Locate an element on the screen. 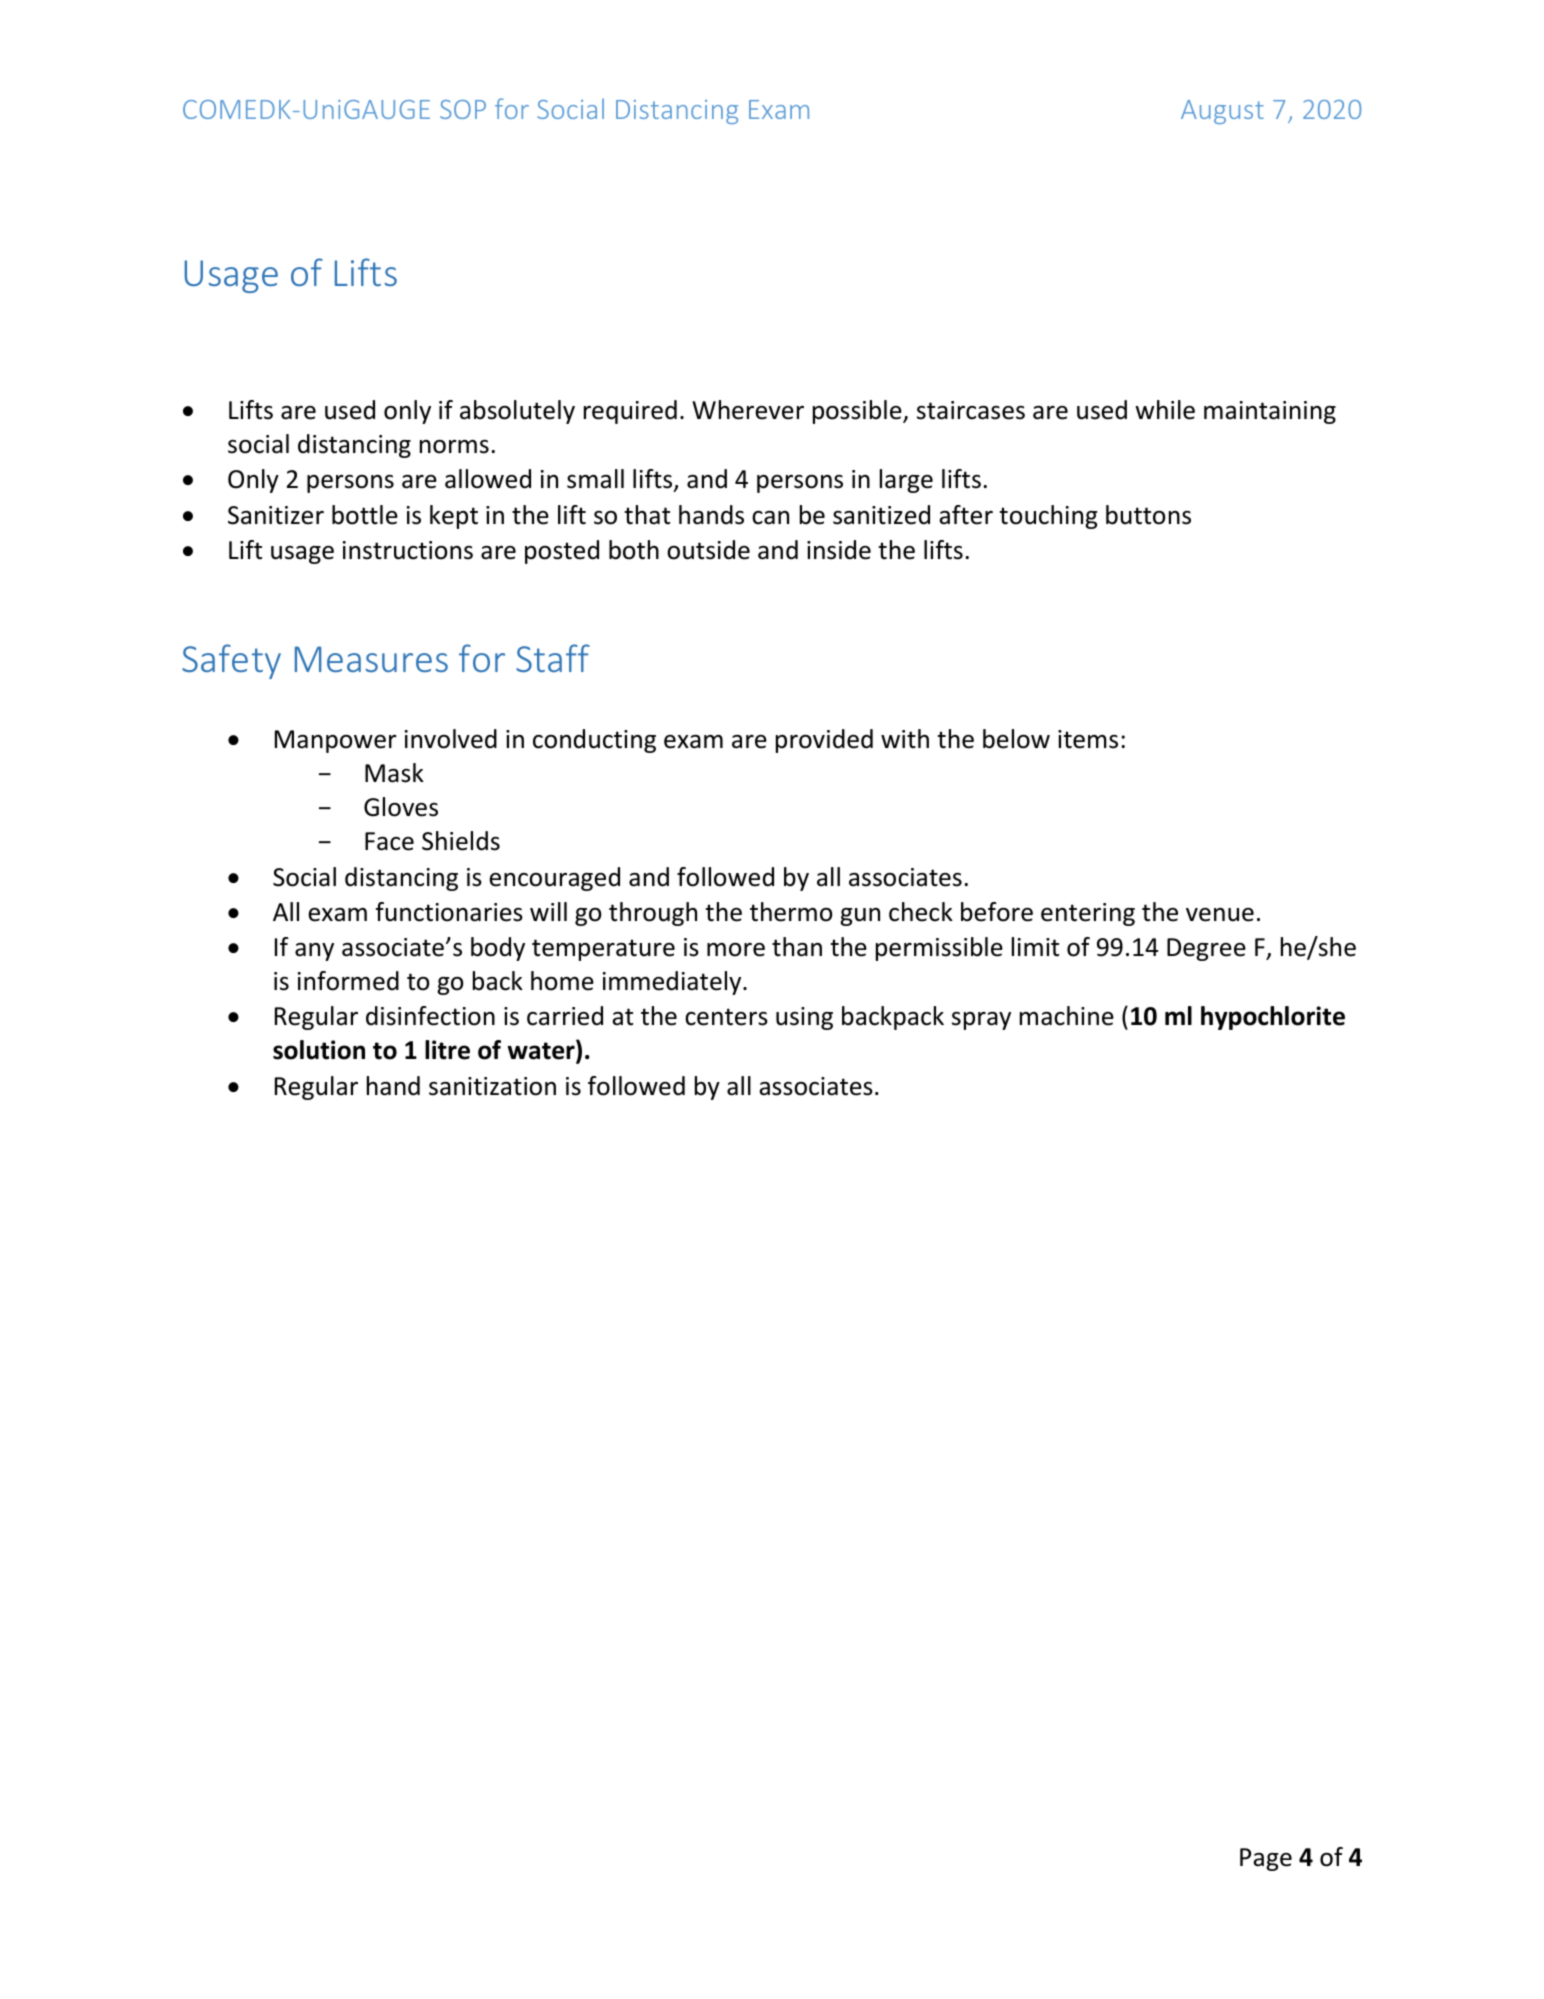  centers is located at coordinates (726, 1017).
